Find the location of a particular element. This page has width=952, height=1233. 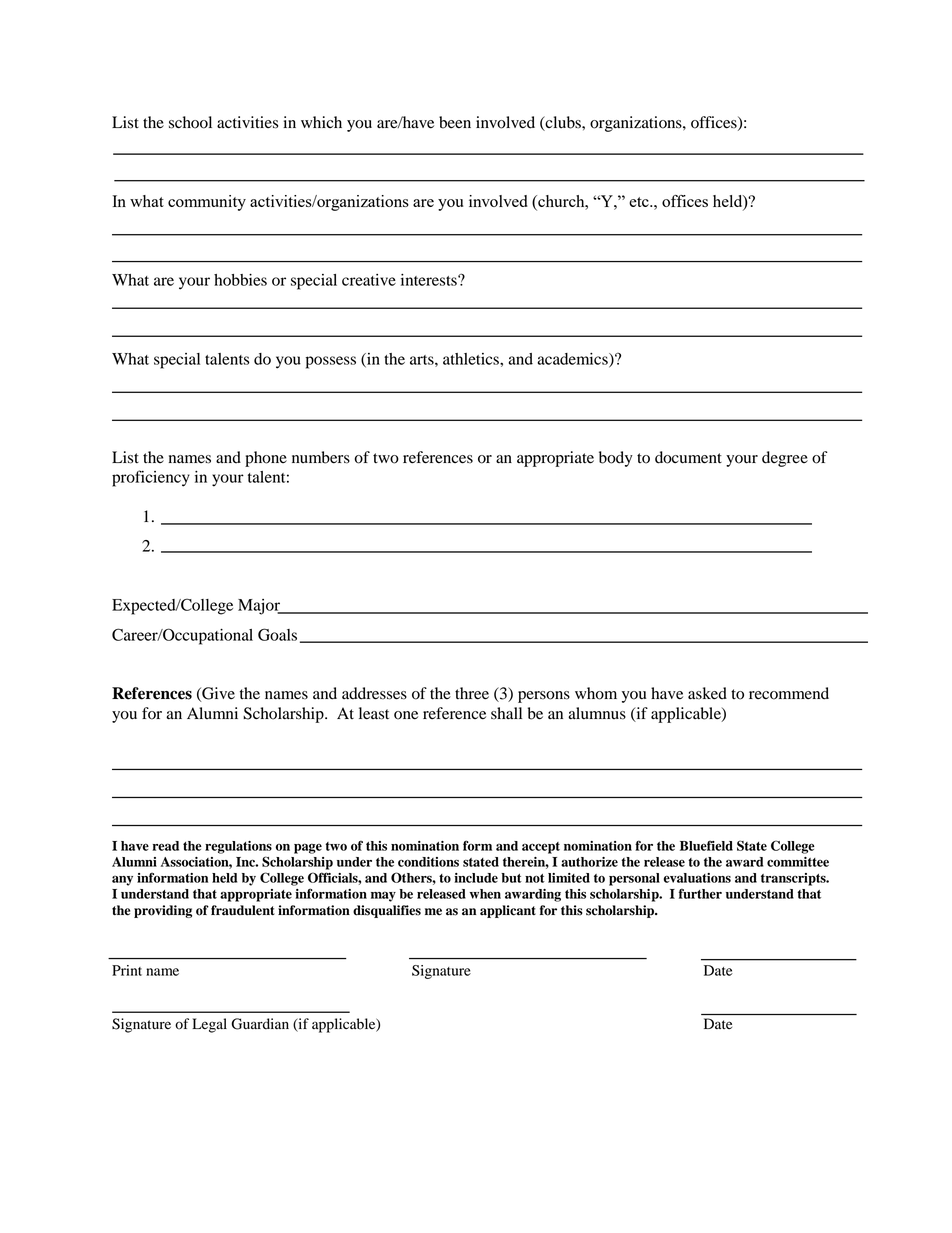

applicant is located at coordinates (508, 911).
